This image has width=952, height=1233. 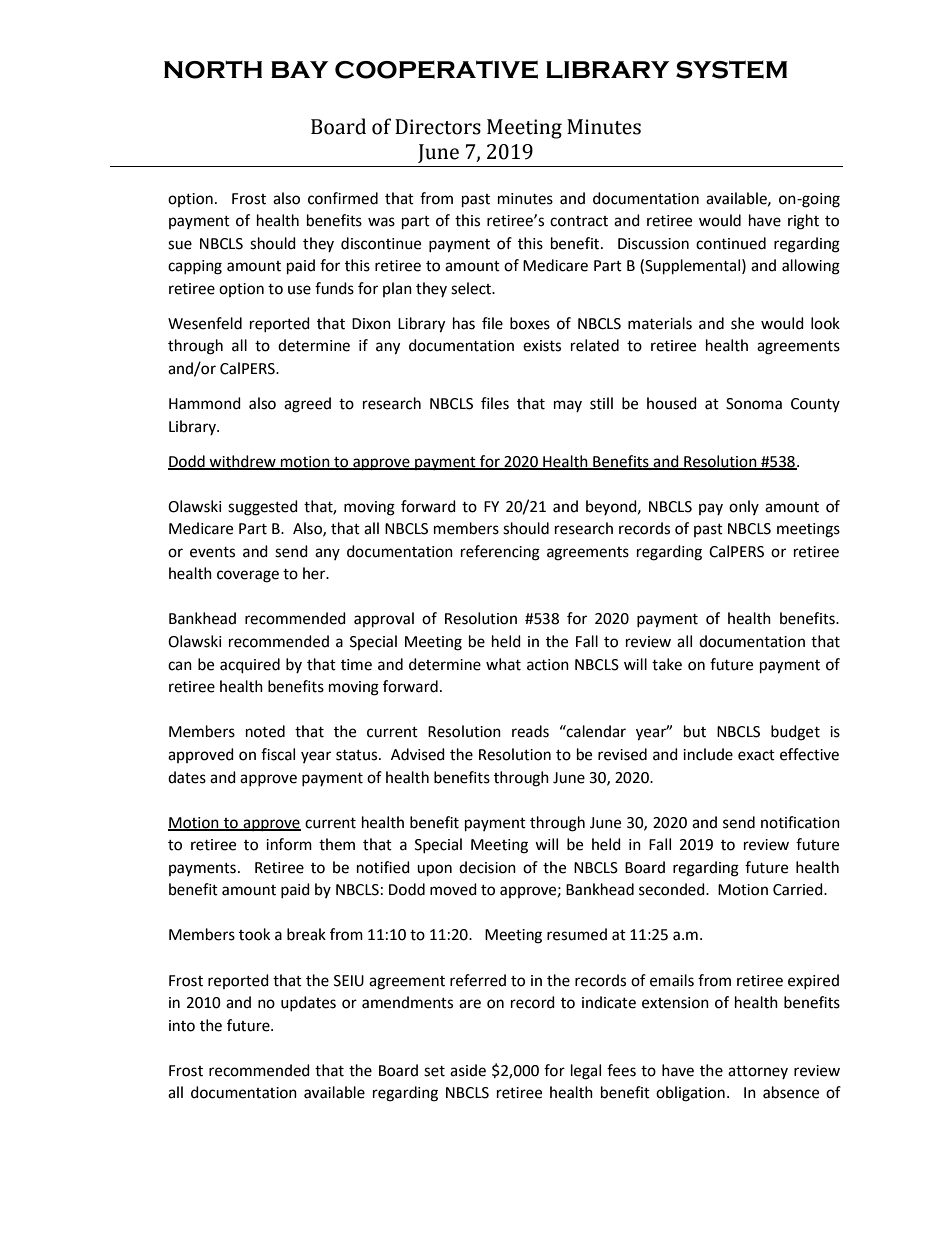 What do you see at coordinates (731, 69) in the image?
I see `SYSTEM` at bounding box center [731, 69].
